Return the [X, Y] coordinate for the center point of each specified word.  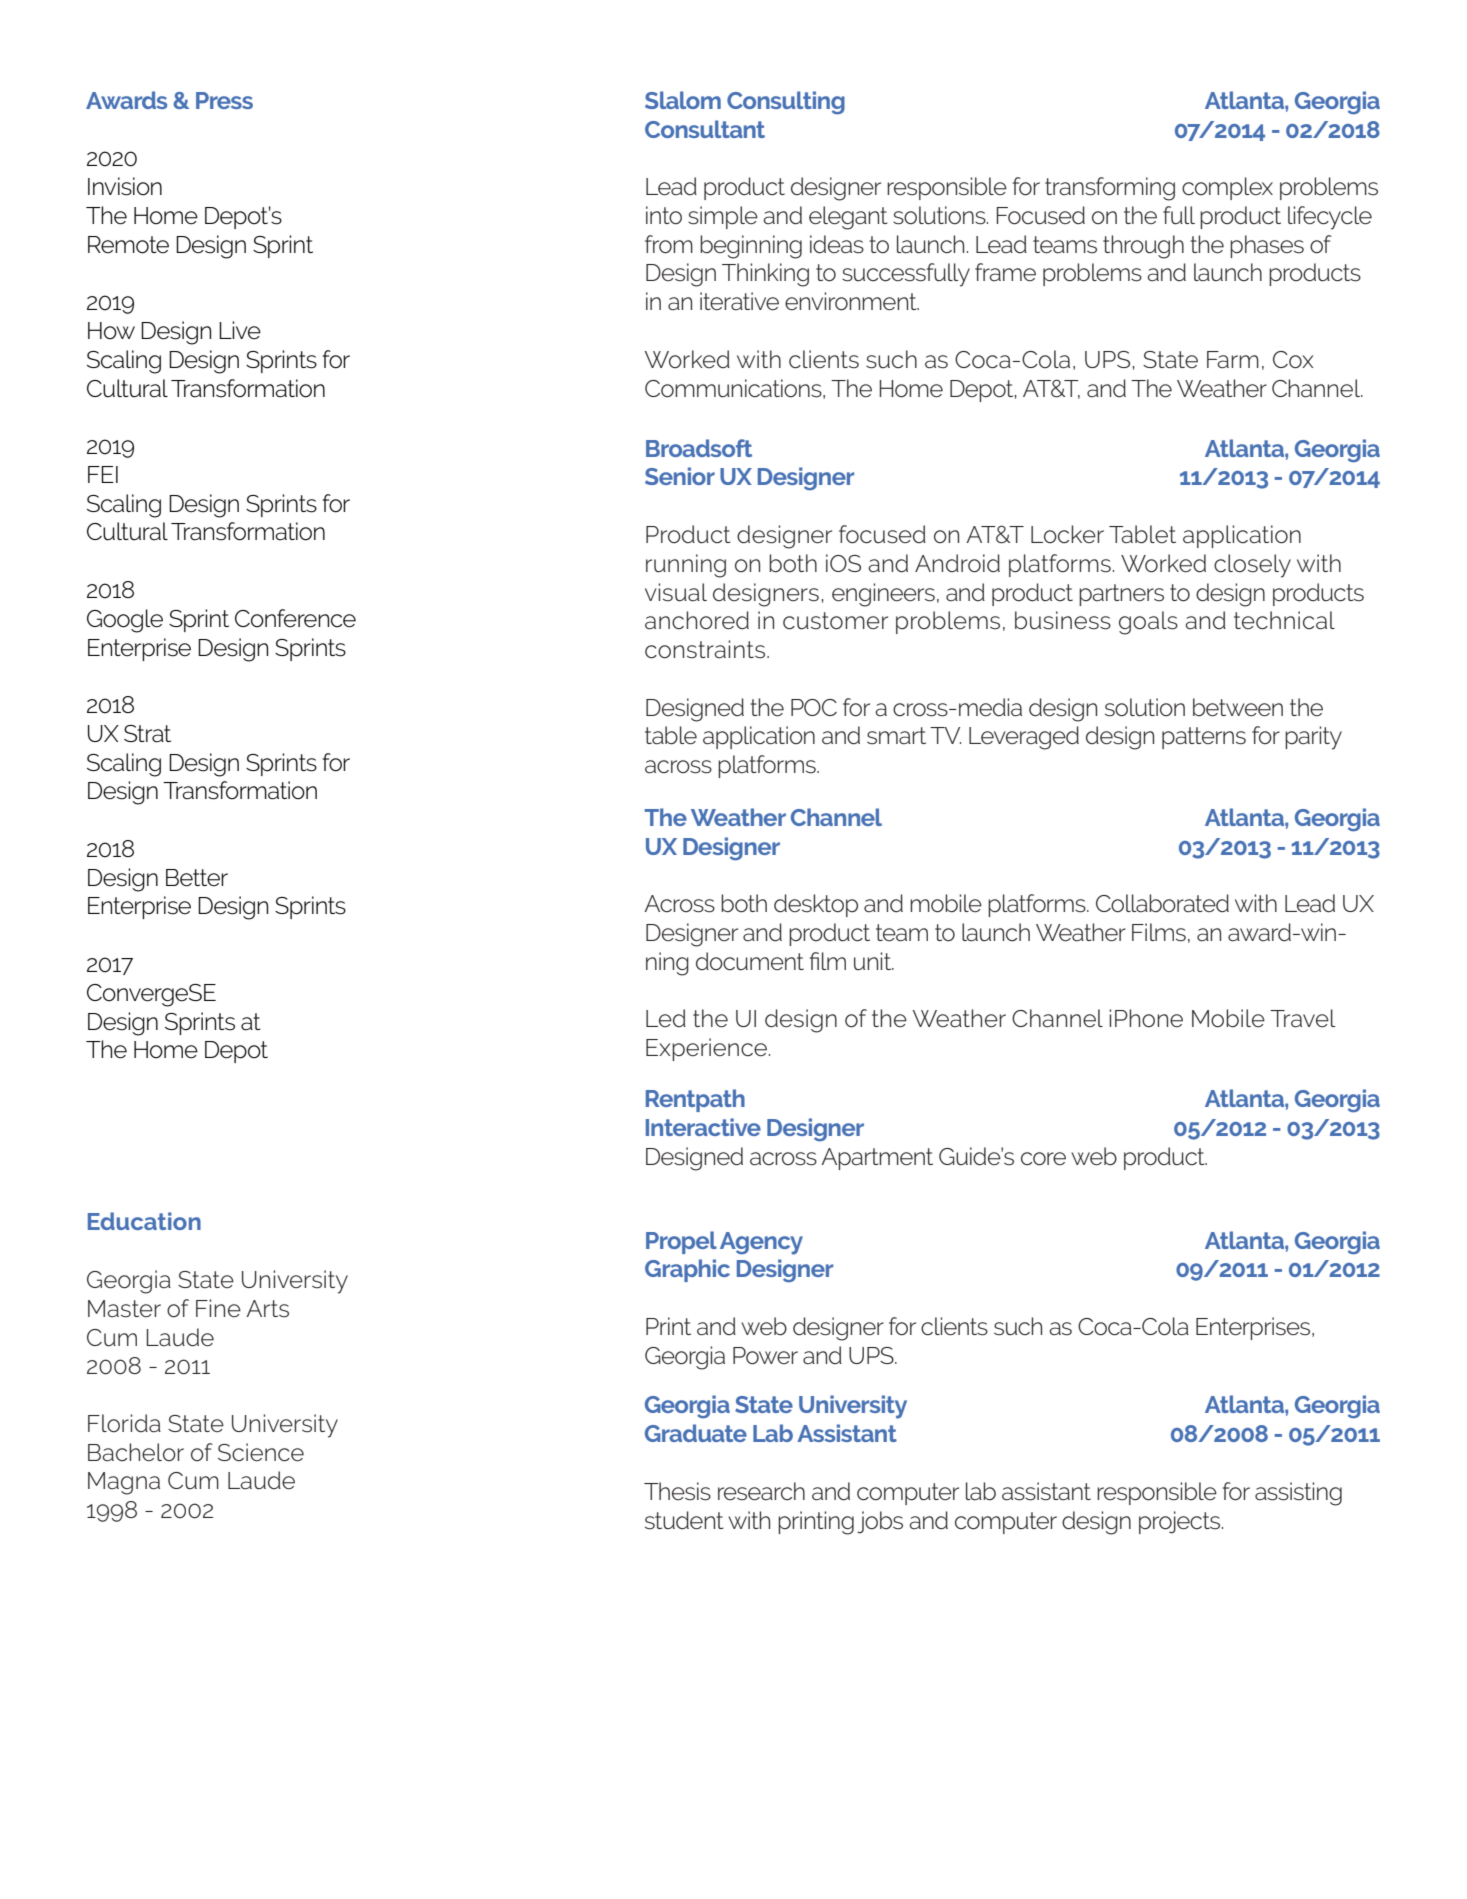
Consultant [705, 129]
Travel [1303, 1018]
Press [224, 100]
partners [1121, 595]
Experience [706, 1049]
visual [676, 592]
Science [261, 1452]
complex [1227, 188]
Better [197, 878]
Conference [295, 618]
